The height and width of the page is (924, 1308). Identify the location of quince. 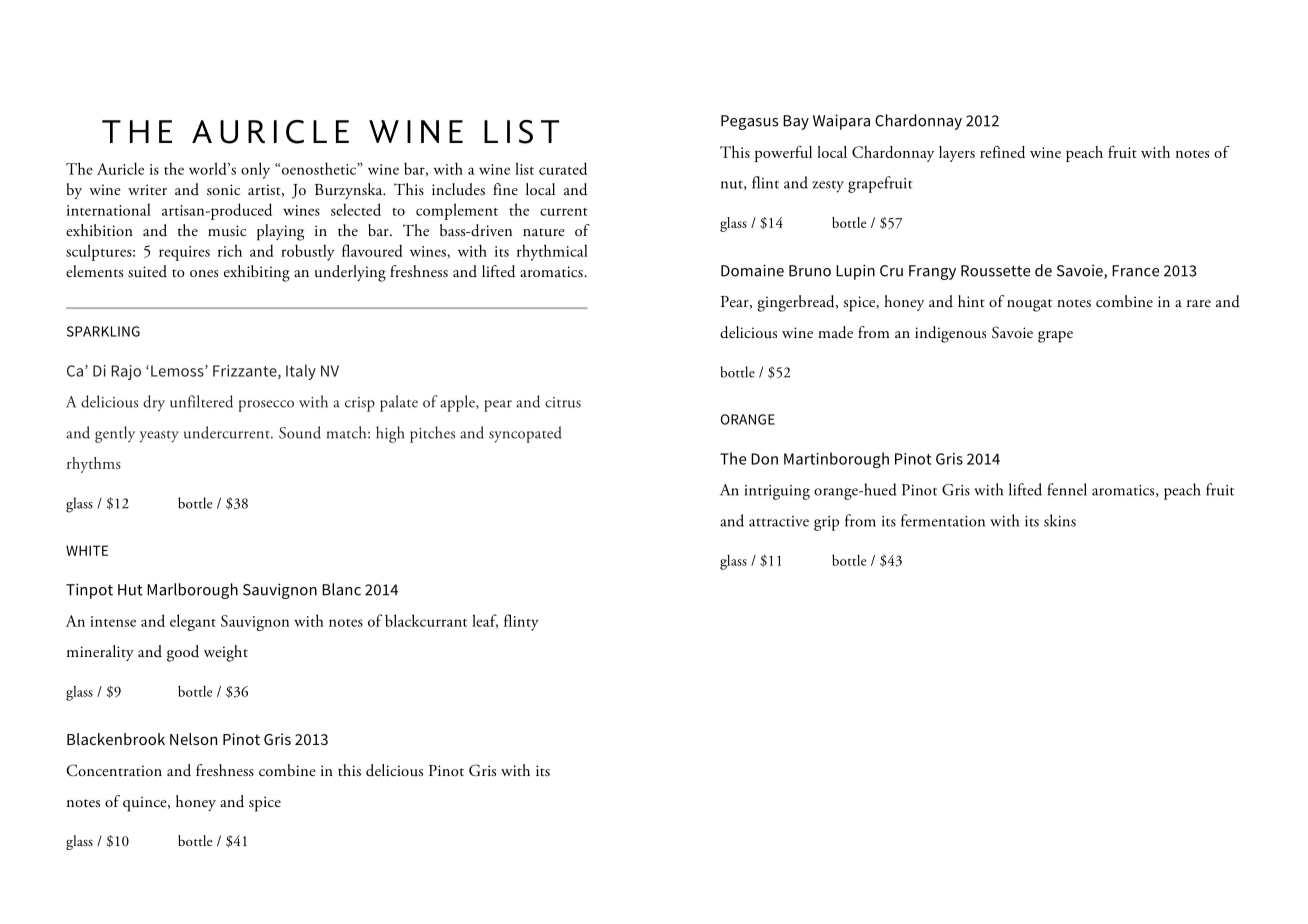
(146, 804).
